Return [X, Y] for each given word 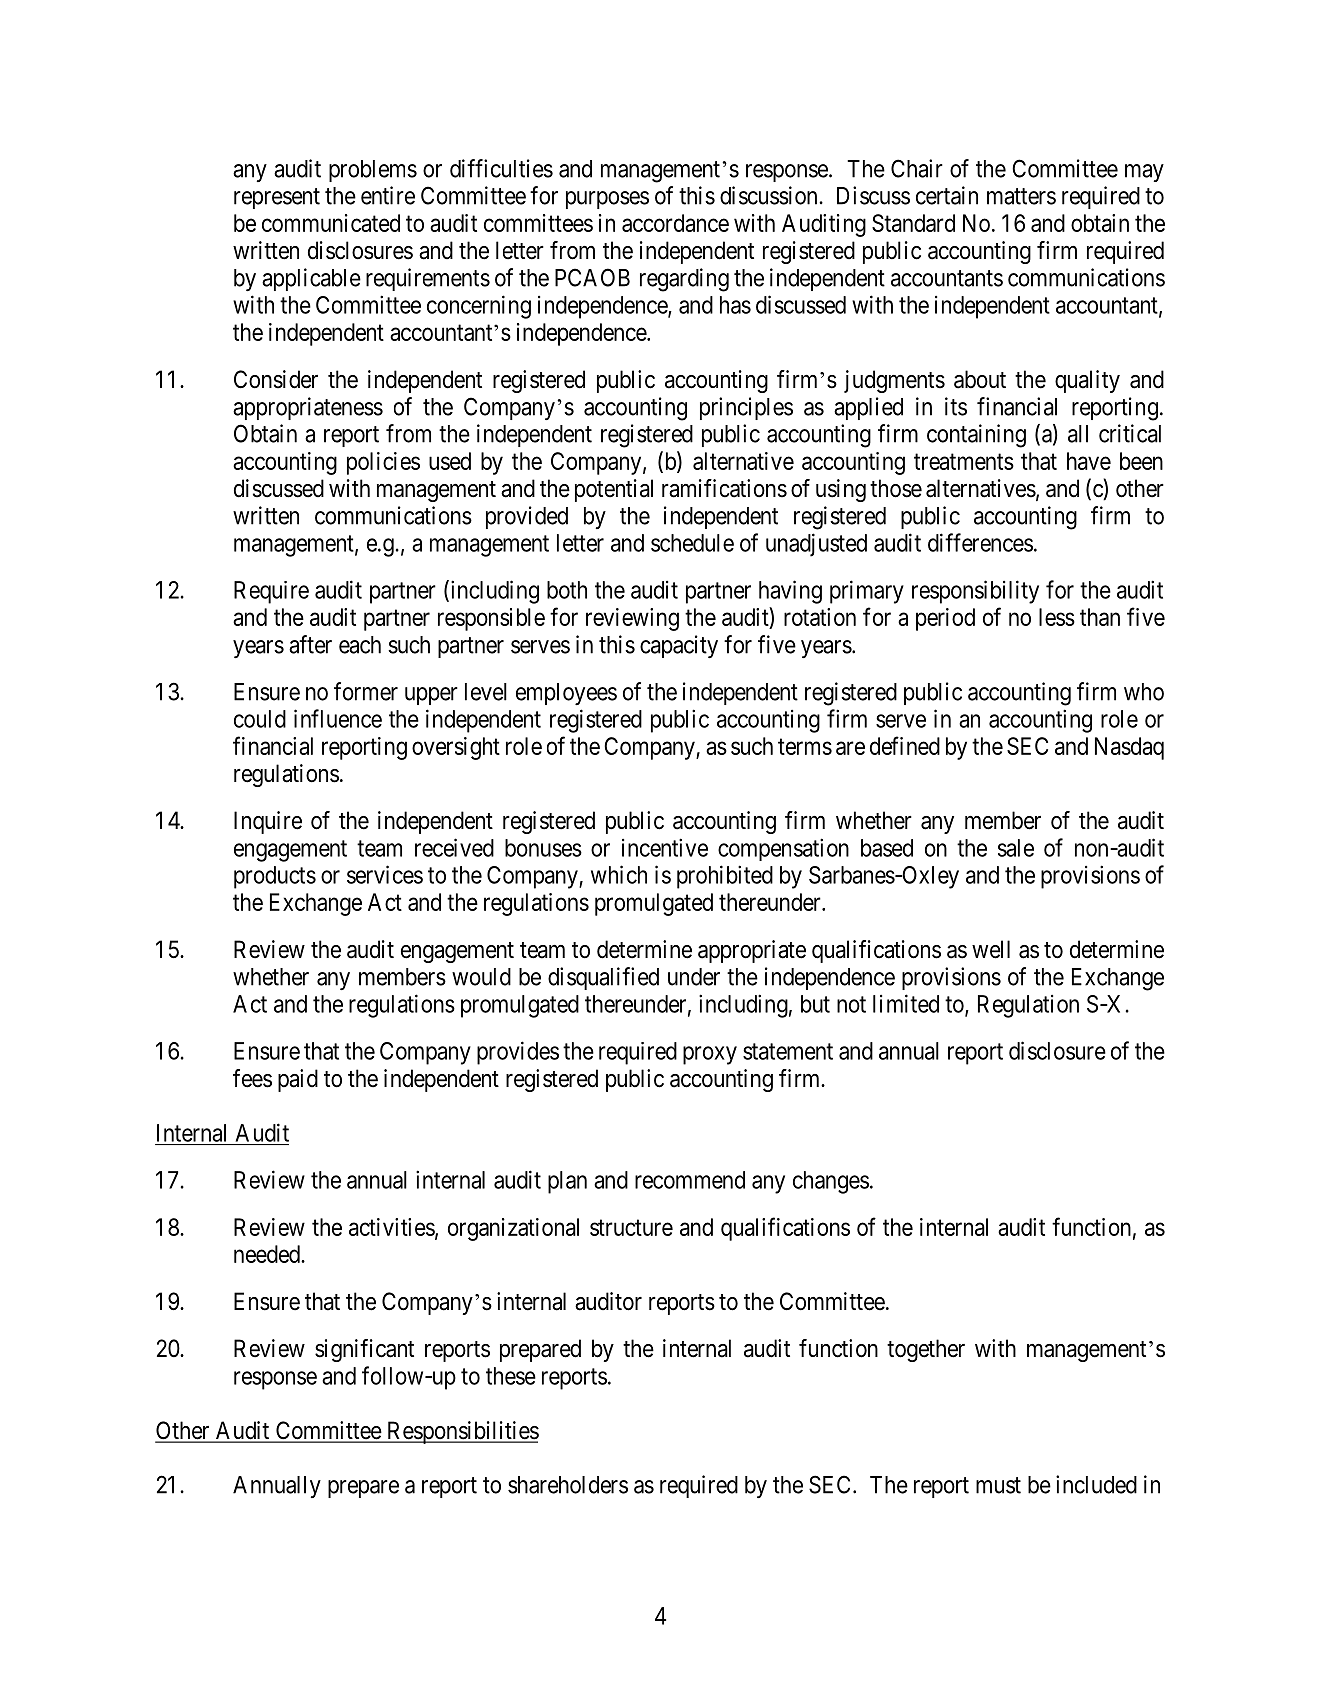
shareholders [568, 1485]
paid [298, 1080]
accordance [675, 223]
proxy [710, 1055]
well [991, 949]
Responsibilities [462, 1432]
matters [1021, 196]
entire [388, 195]
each [360, 645]
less [1057, 617]
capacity [679, 646]
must [998, 1485]
